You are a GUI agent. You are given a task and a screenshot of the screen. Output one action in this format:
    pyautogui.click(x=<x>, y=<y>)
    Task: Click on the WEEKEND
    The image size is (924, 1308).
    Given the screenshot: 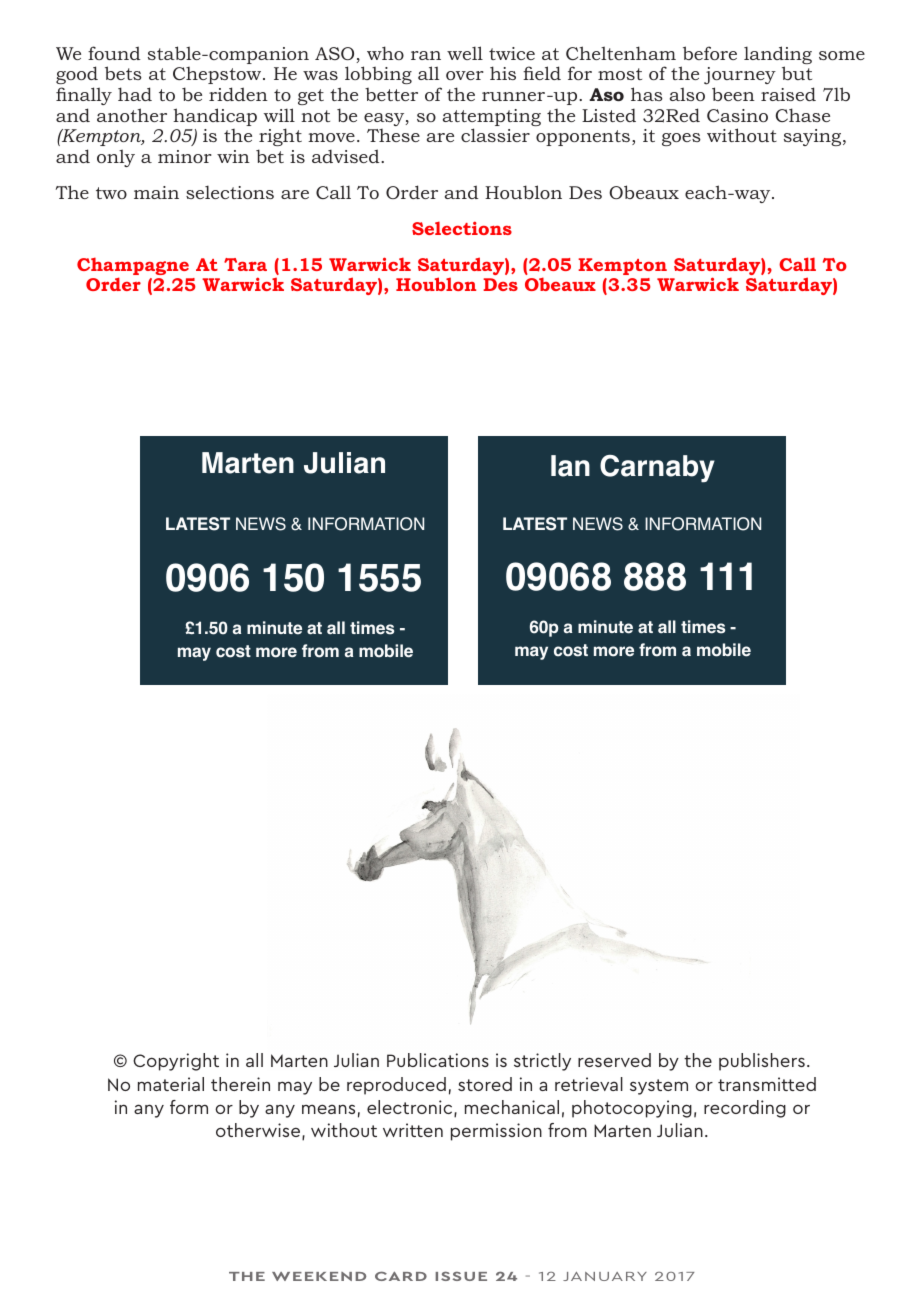 What is the action you would take?
    pyautogui.click(x=319, y=1276)
